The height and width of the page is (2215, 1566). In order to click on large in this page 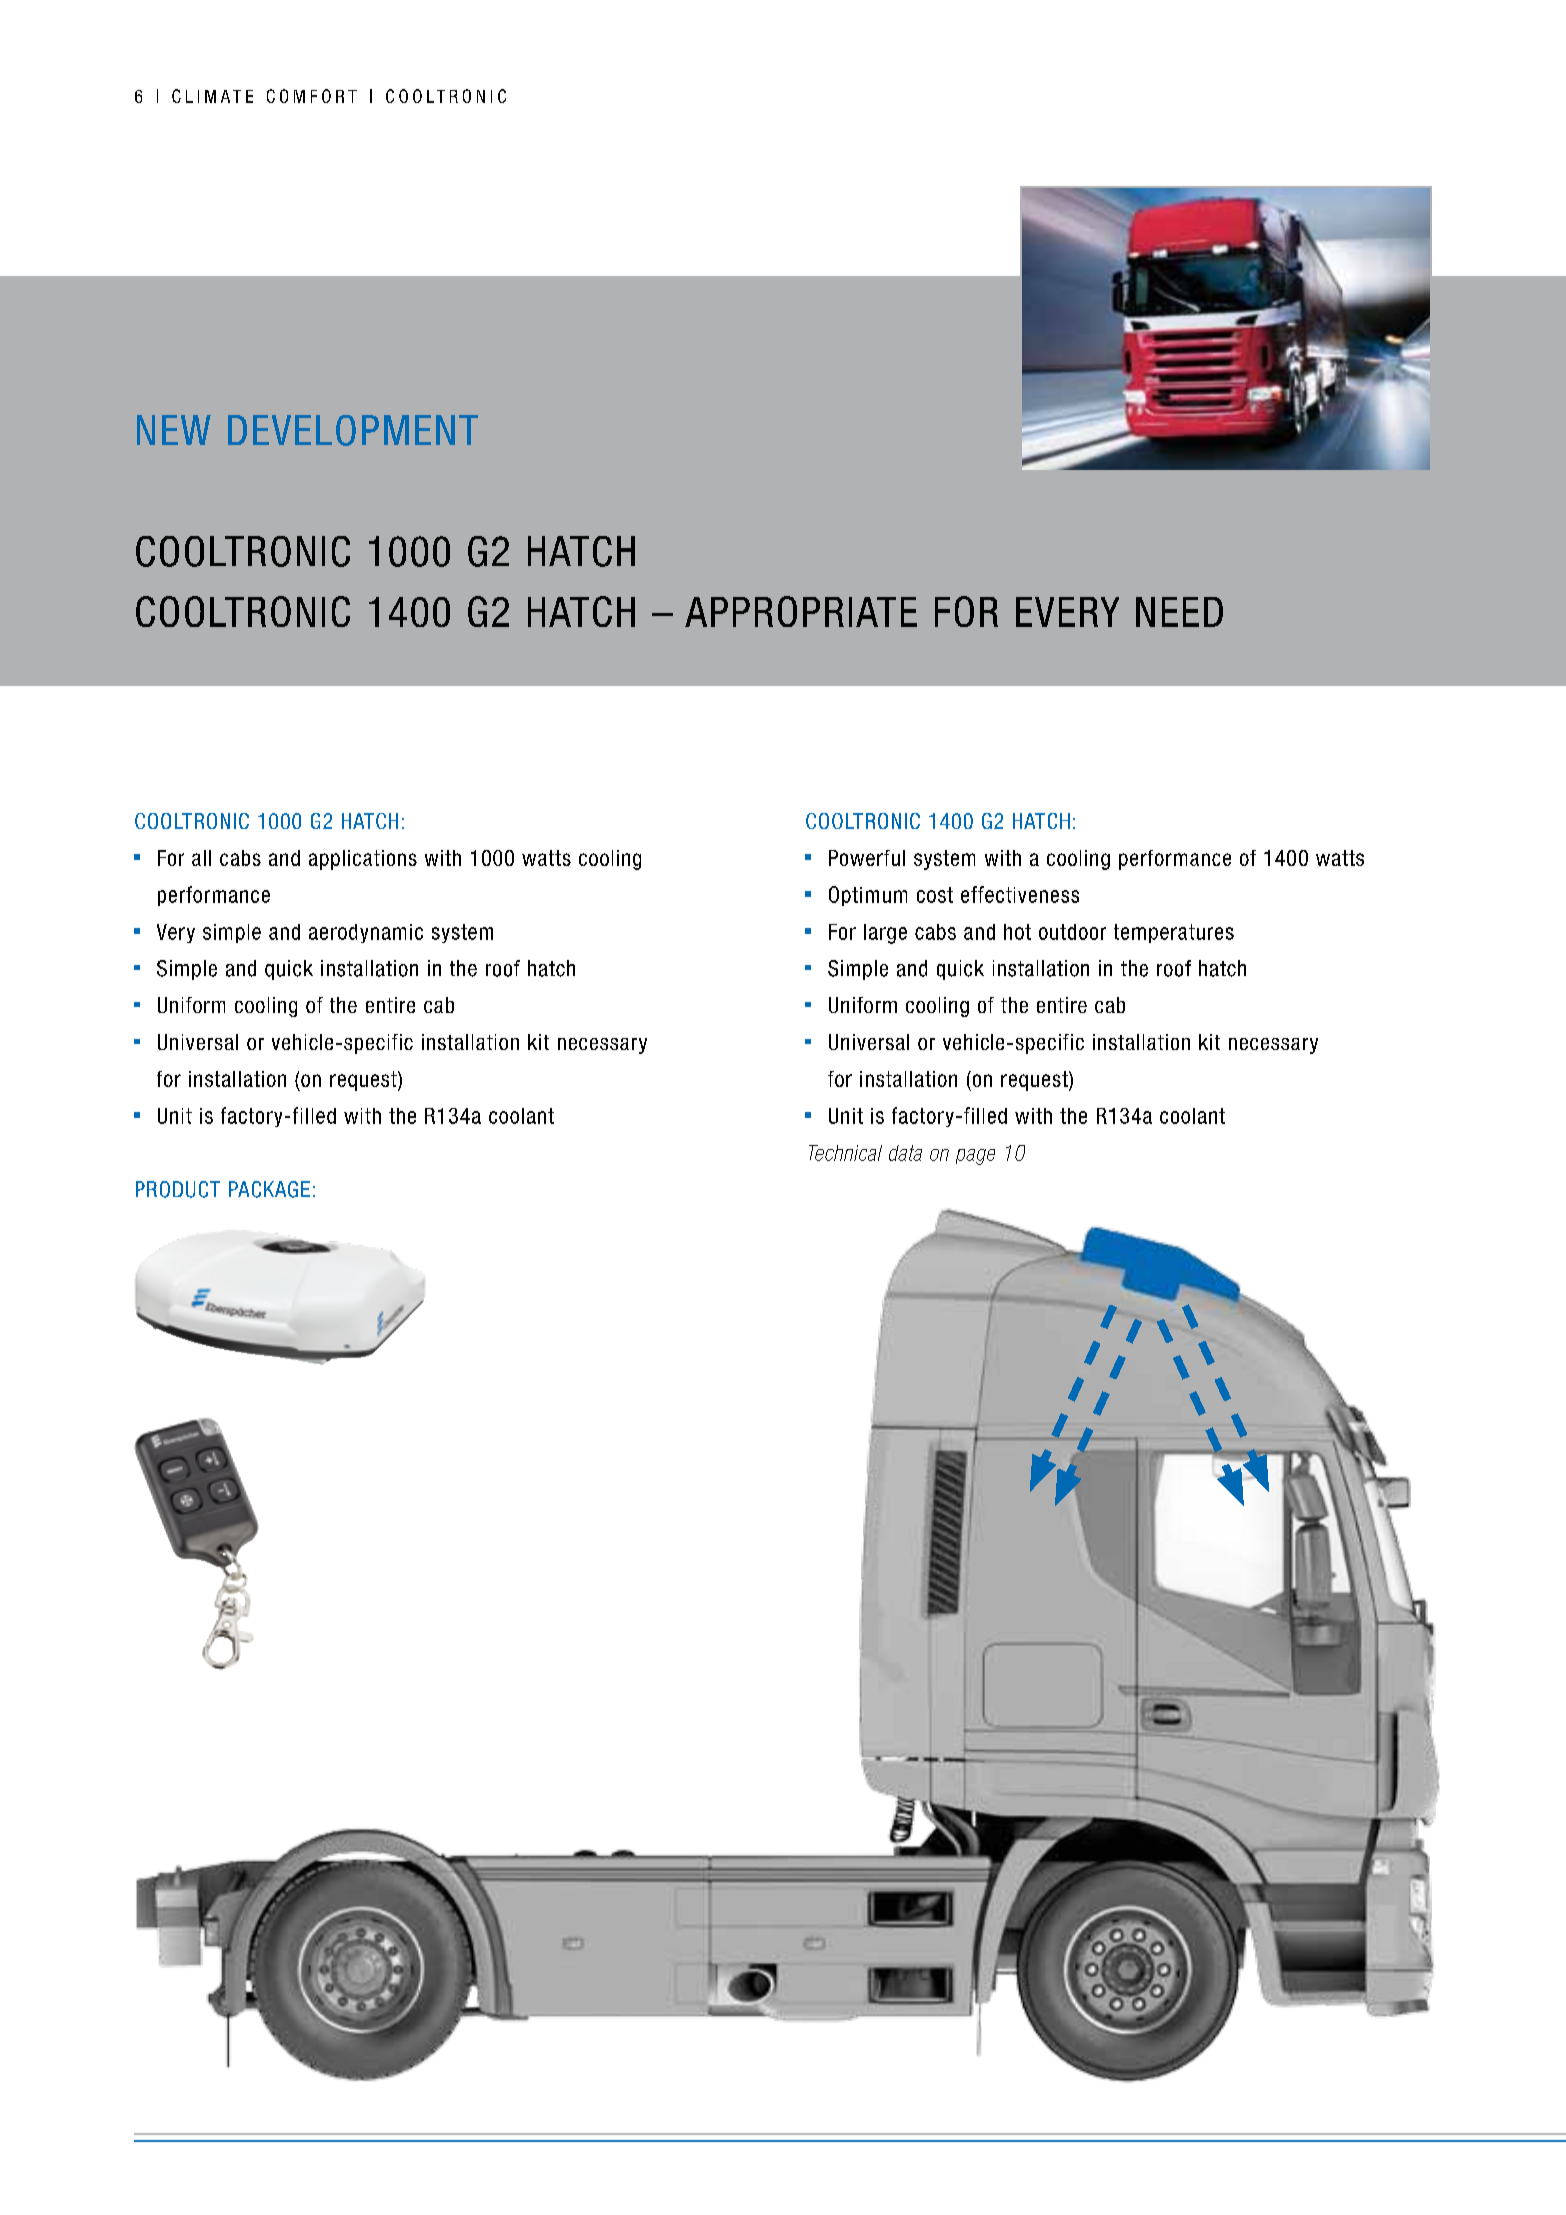, I will do `click(885, 934)`.
